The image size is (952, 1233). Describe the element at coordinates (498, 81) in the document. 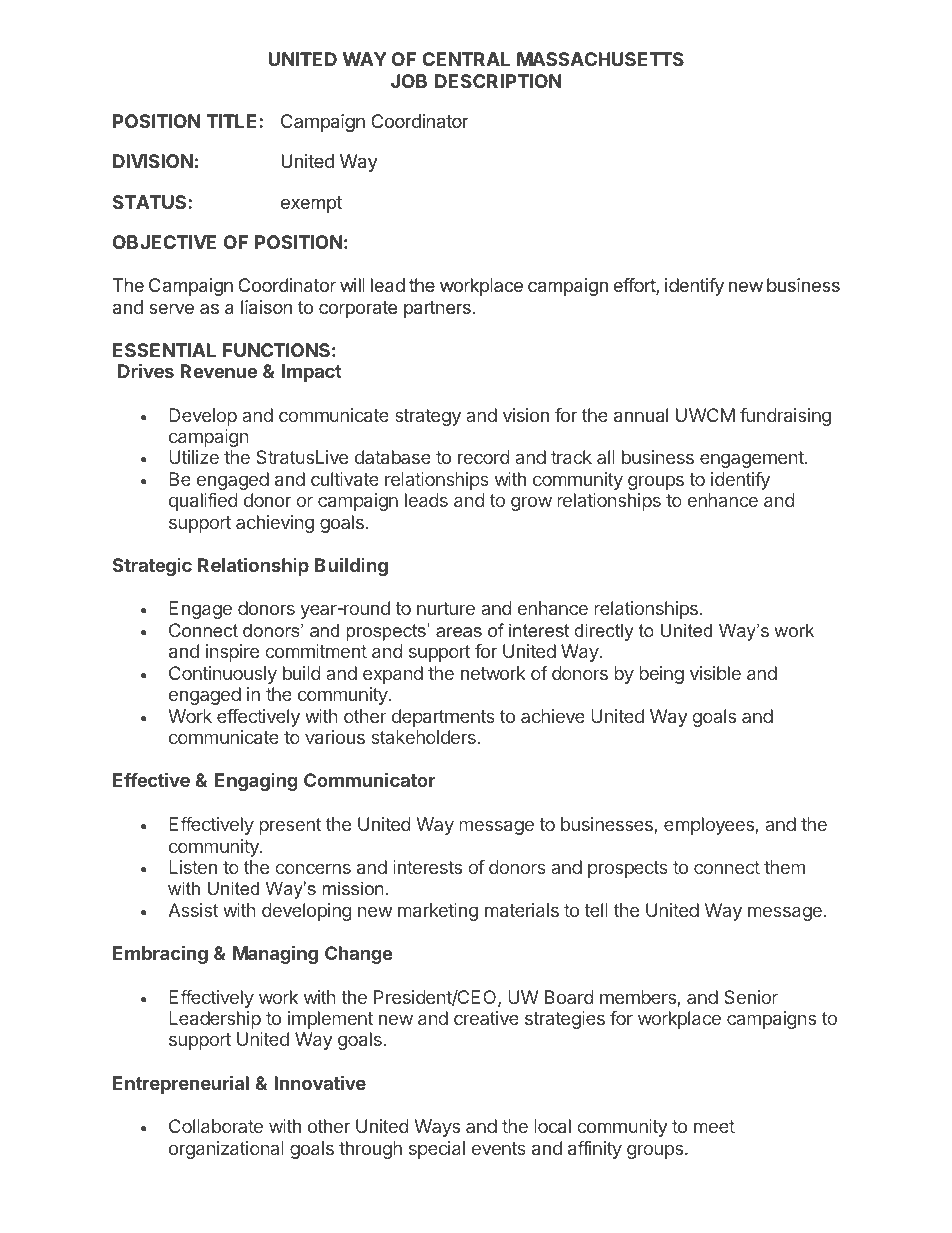

I see `DESCRIPTION` at that location.
